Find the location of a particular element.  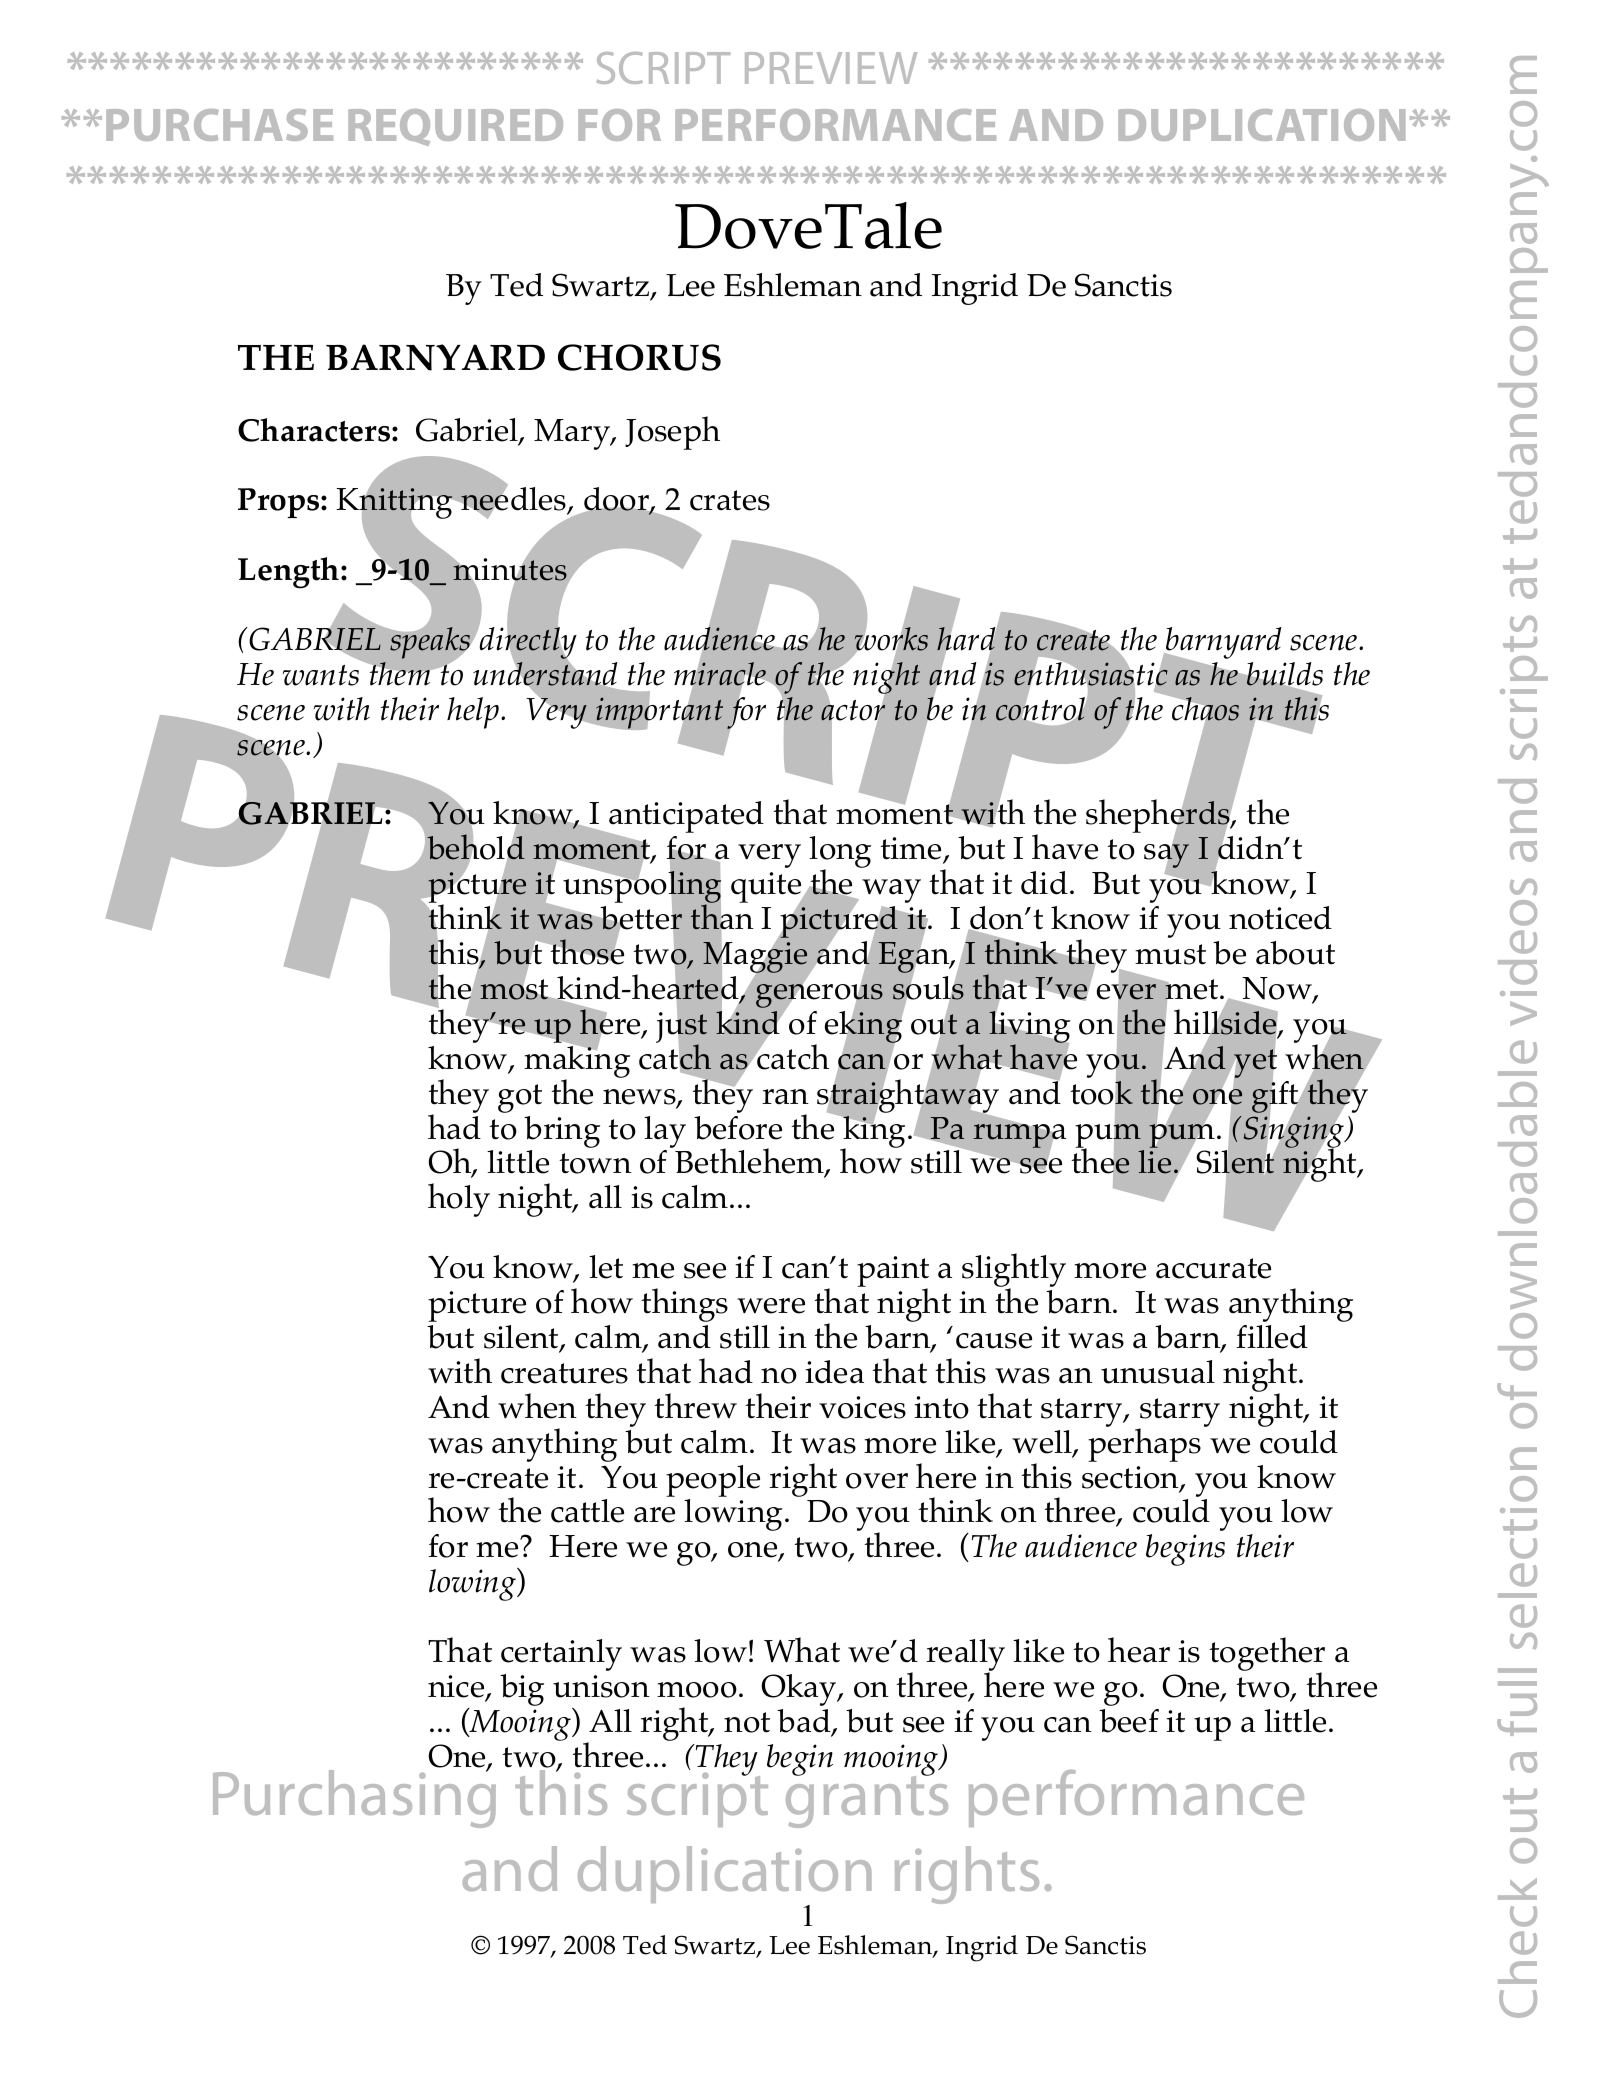

time is located at coordinates (912, 850).
